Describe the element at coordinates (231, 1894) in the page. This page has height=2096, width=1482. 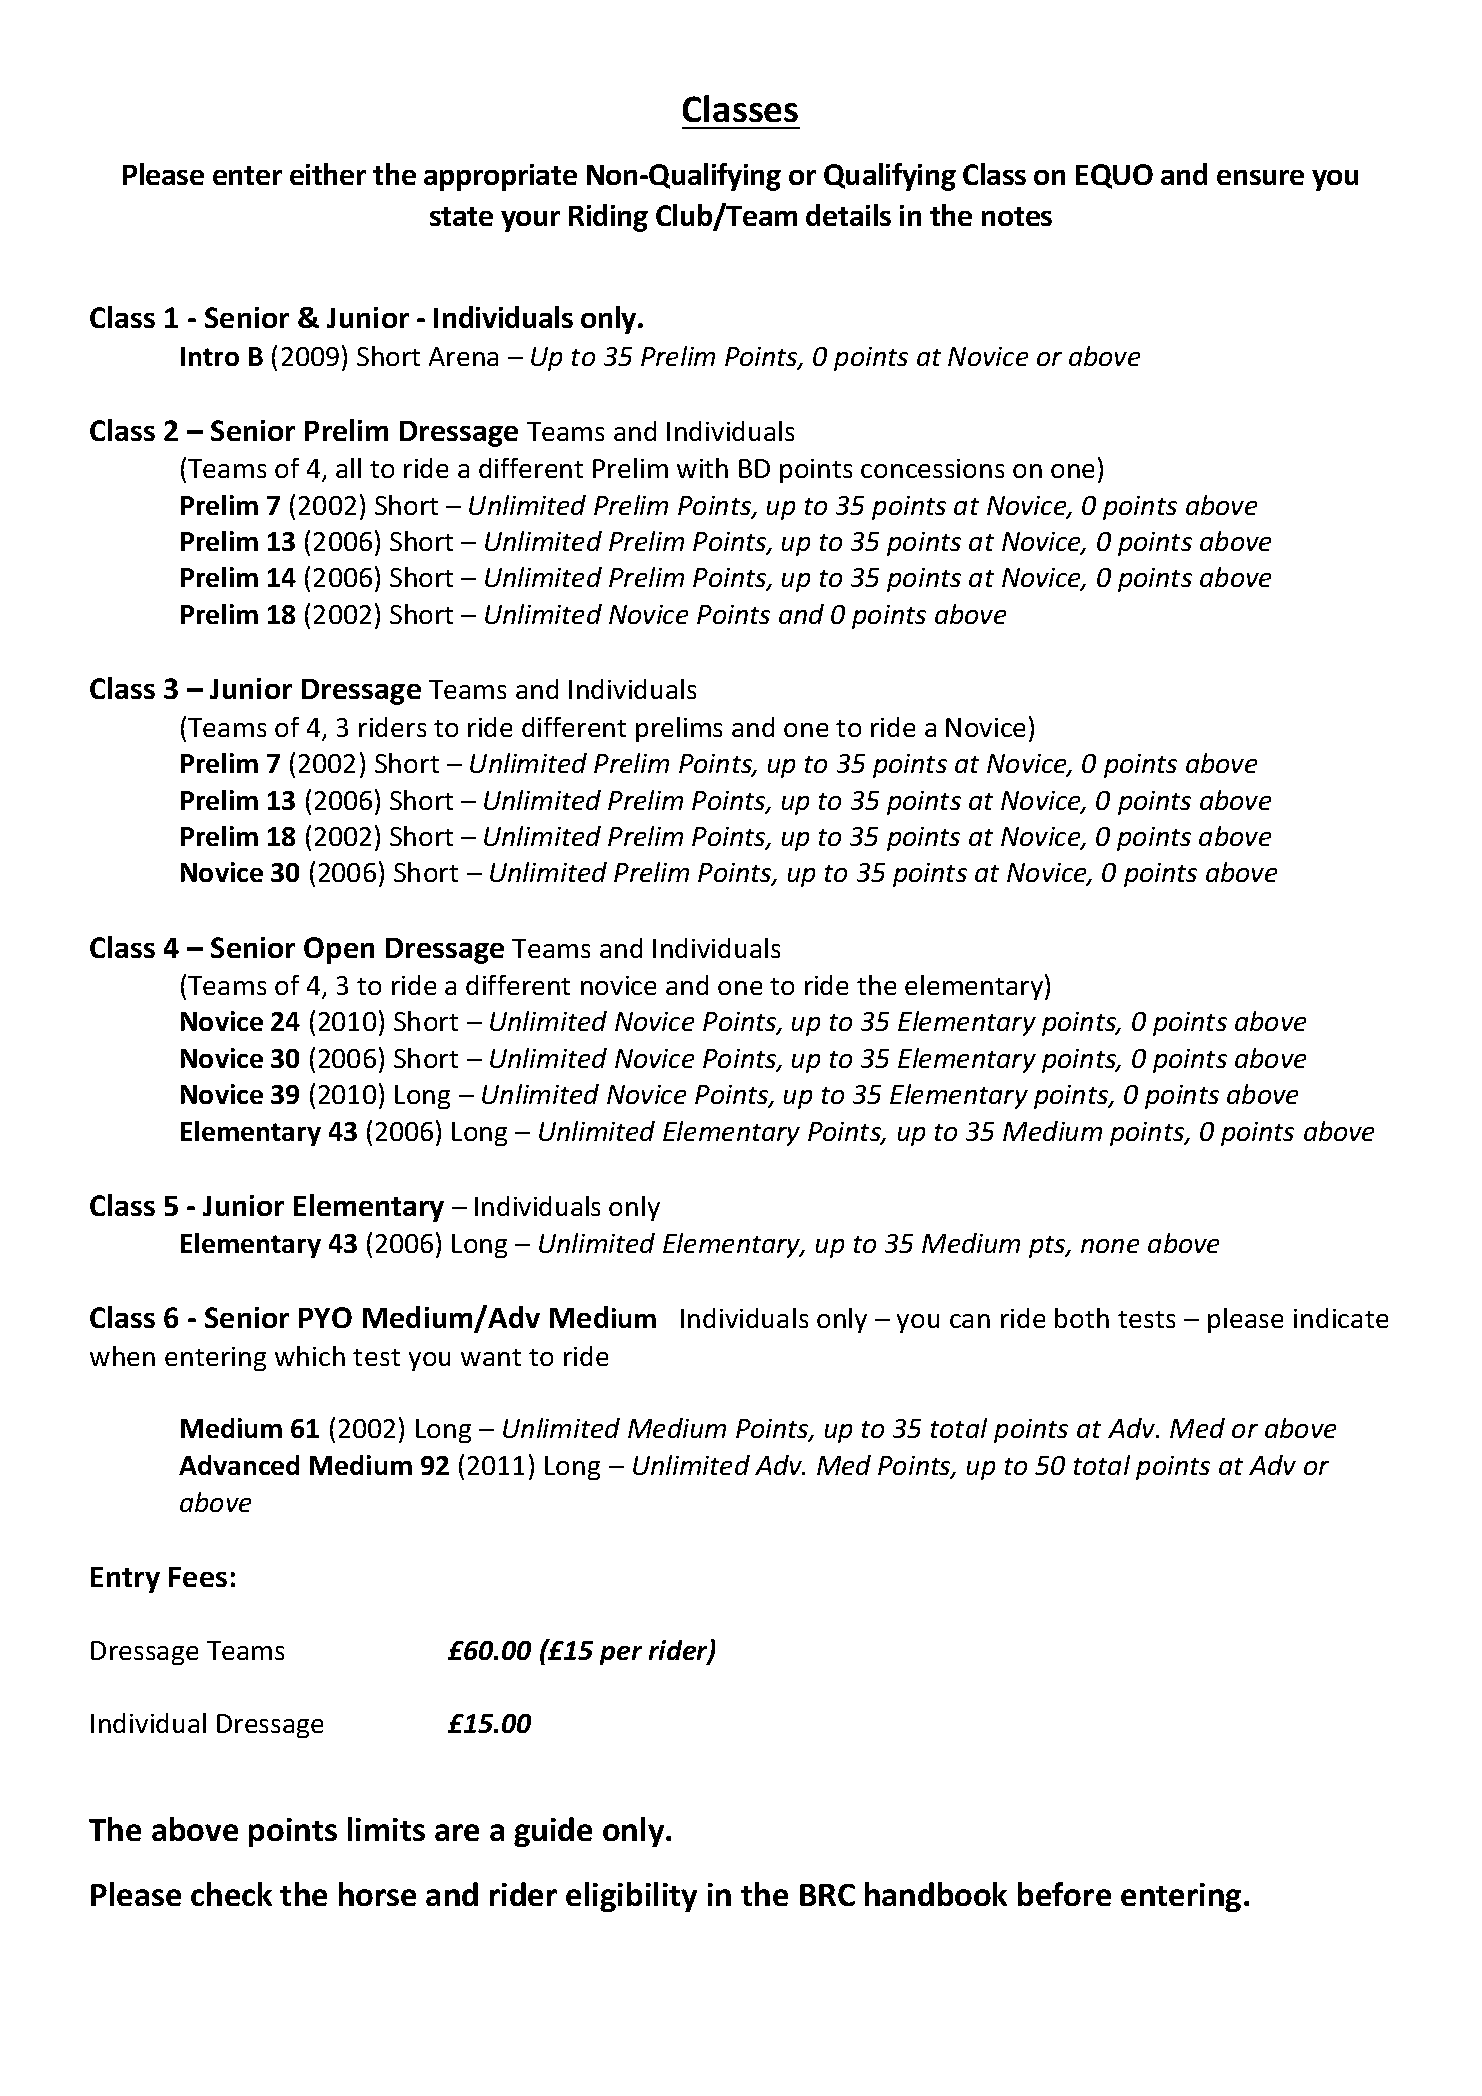
I see `check` at that location.
